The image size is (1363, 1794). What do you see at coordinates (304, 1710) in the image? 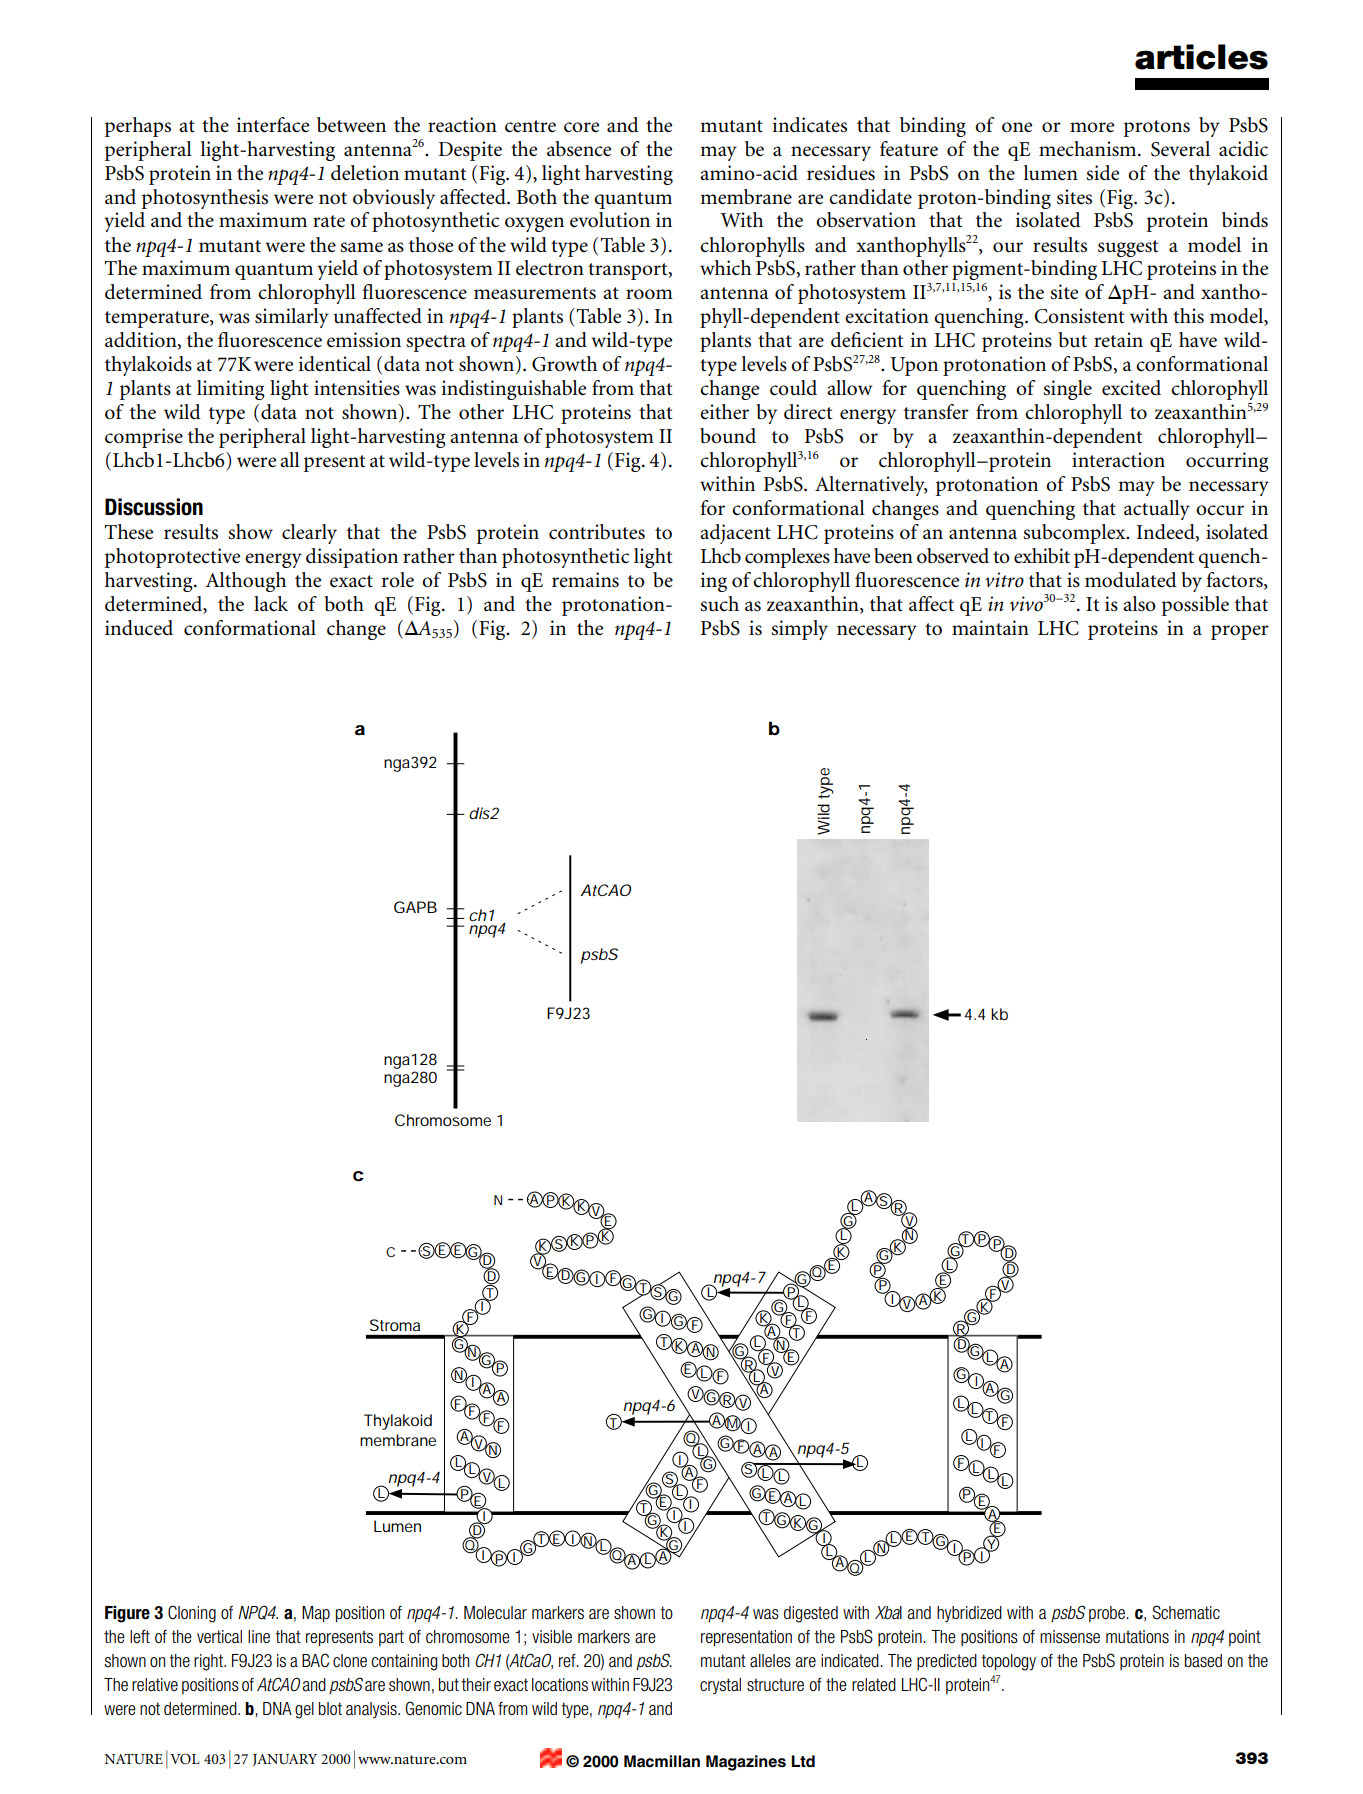
I see `gel` at bounding box center [304, 1710].
